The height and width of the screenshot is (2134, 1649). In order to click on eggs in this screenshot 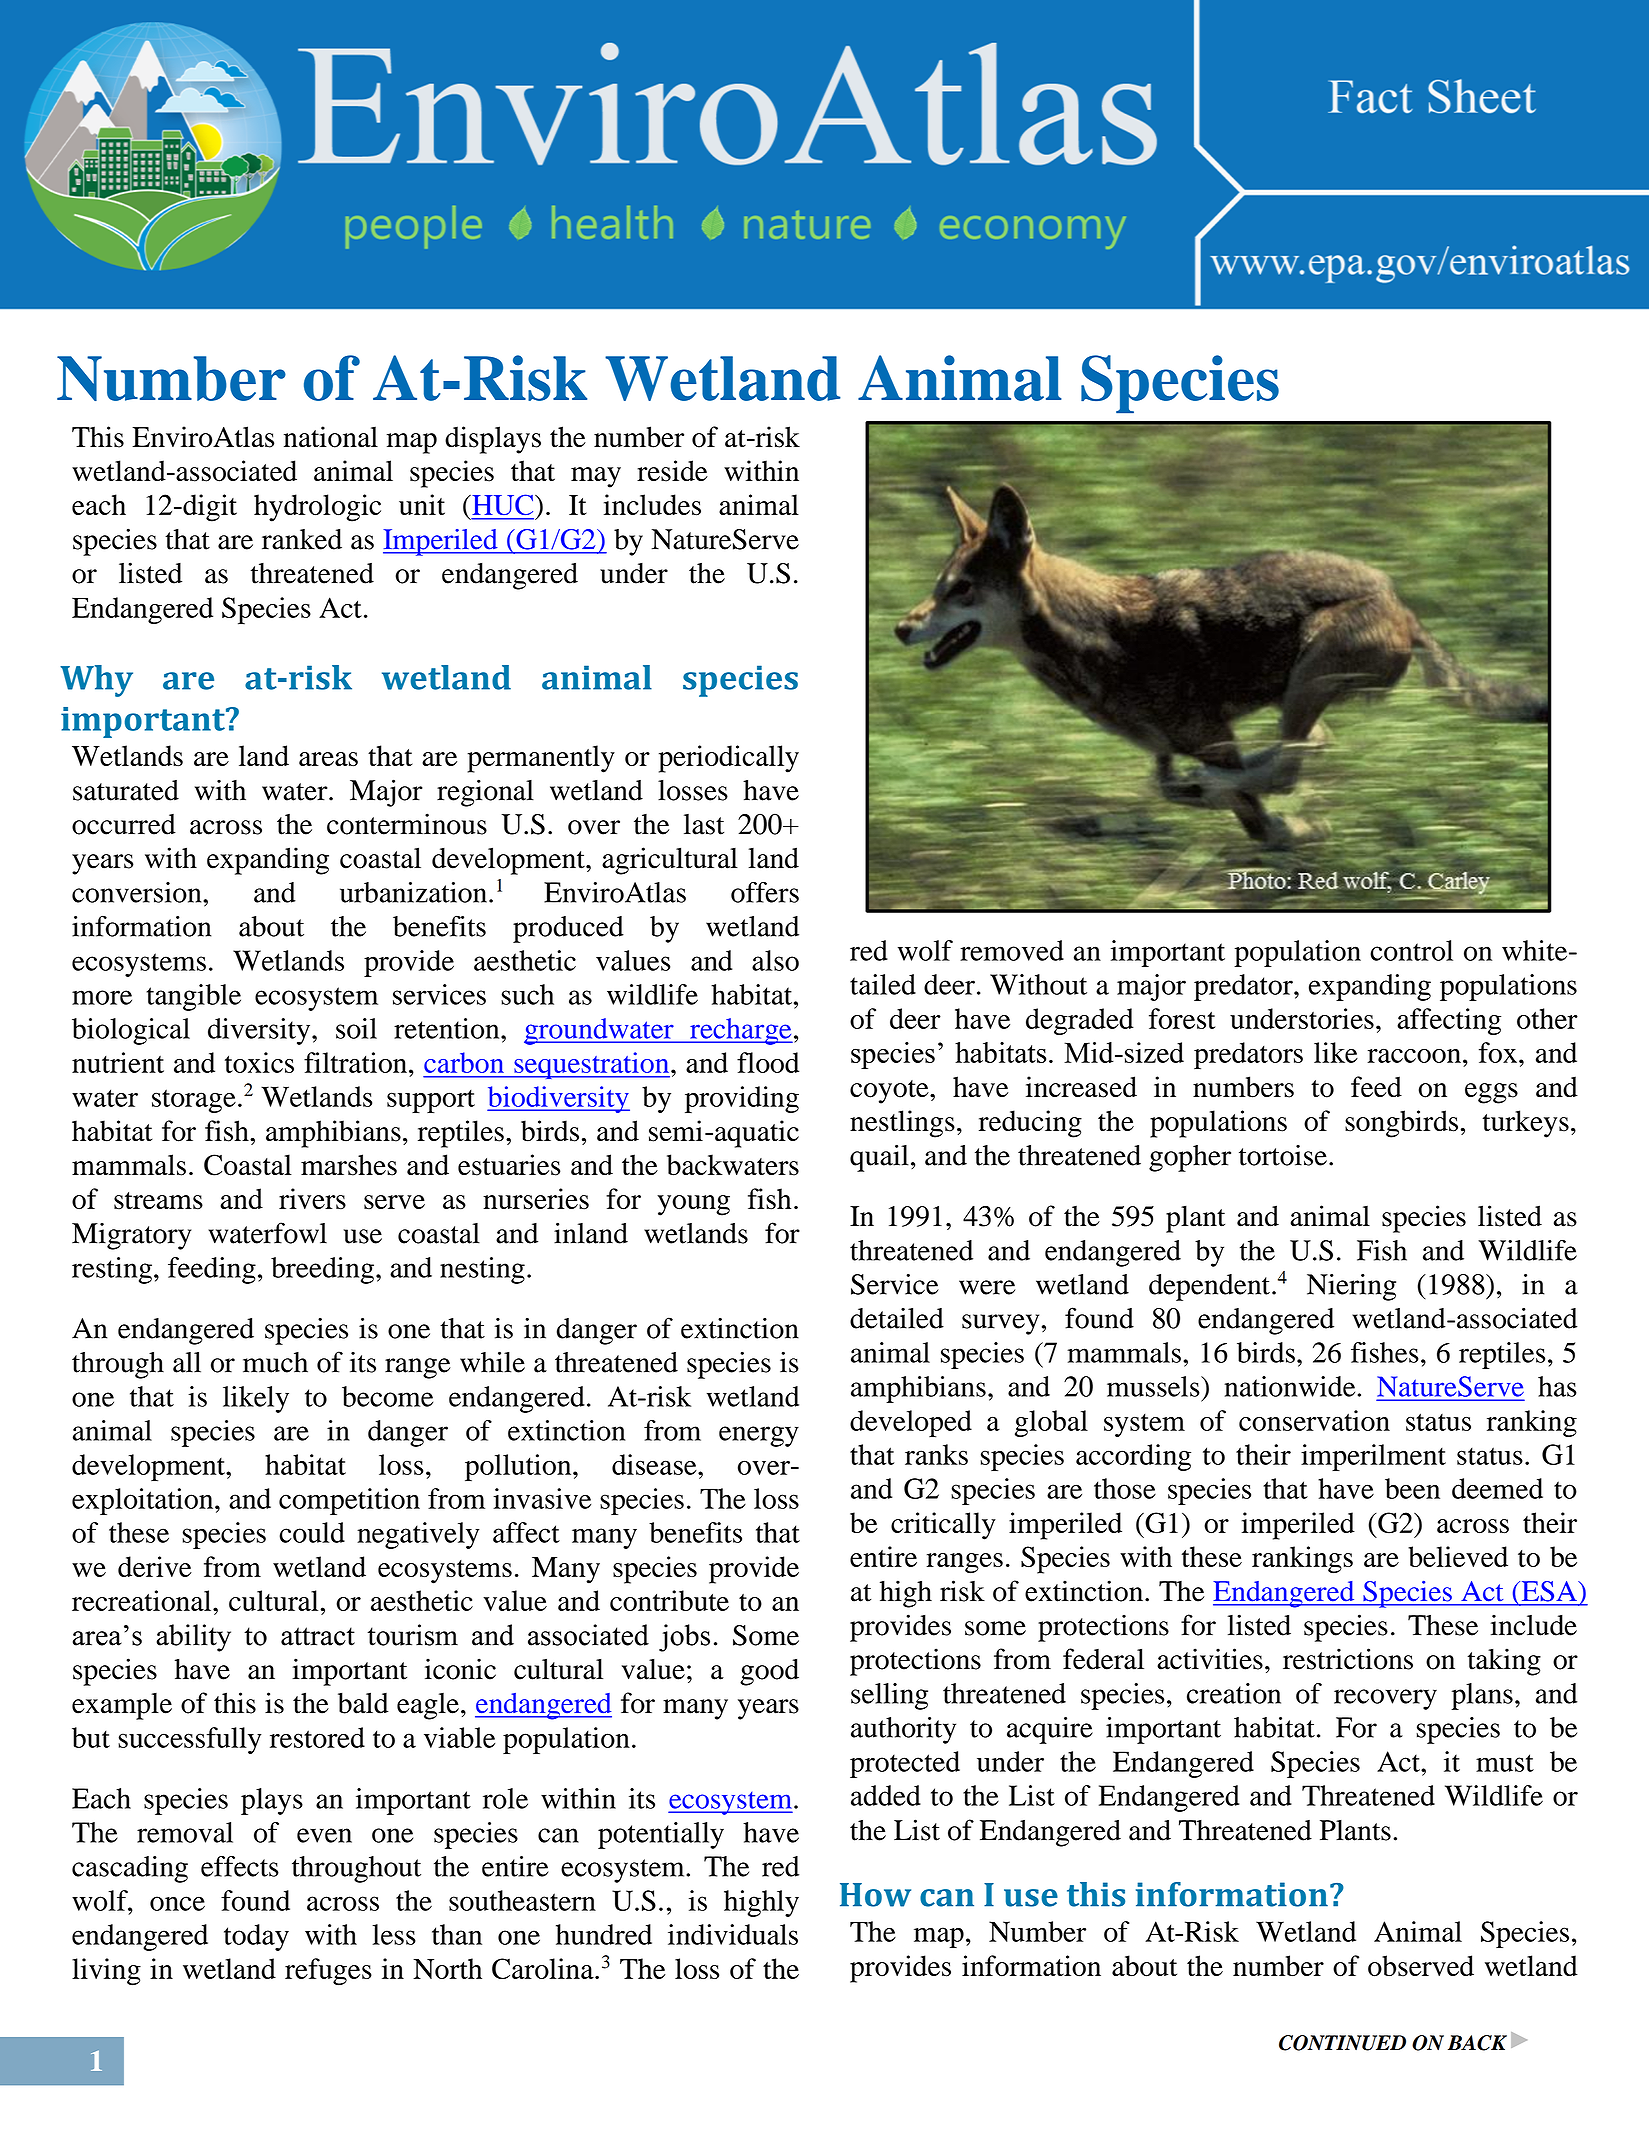, I will do `click(1491, 1093)`.
